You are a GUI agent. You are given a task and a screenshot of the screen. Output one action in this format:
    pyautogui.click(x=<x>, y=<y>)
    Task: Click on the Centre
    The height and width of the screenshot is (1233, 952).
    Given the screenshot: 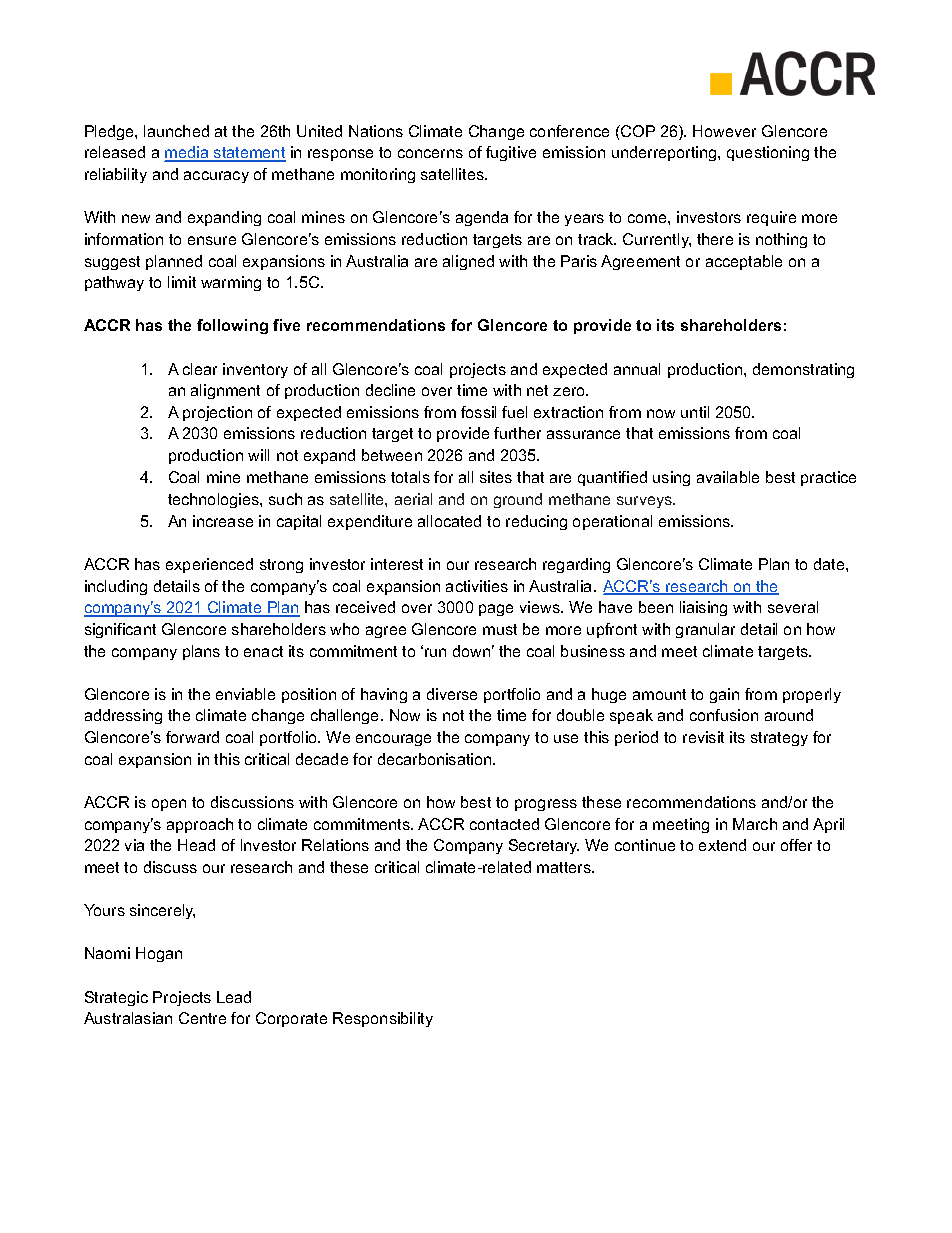 What is the action you would take?
    pyautogui.click(x=202, y=1018)
